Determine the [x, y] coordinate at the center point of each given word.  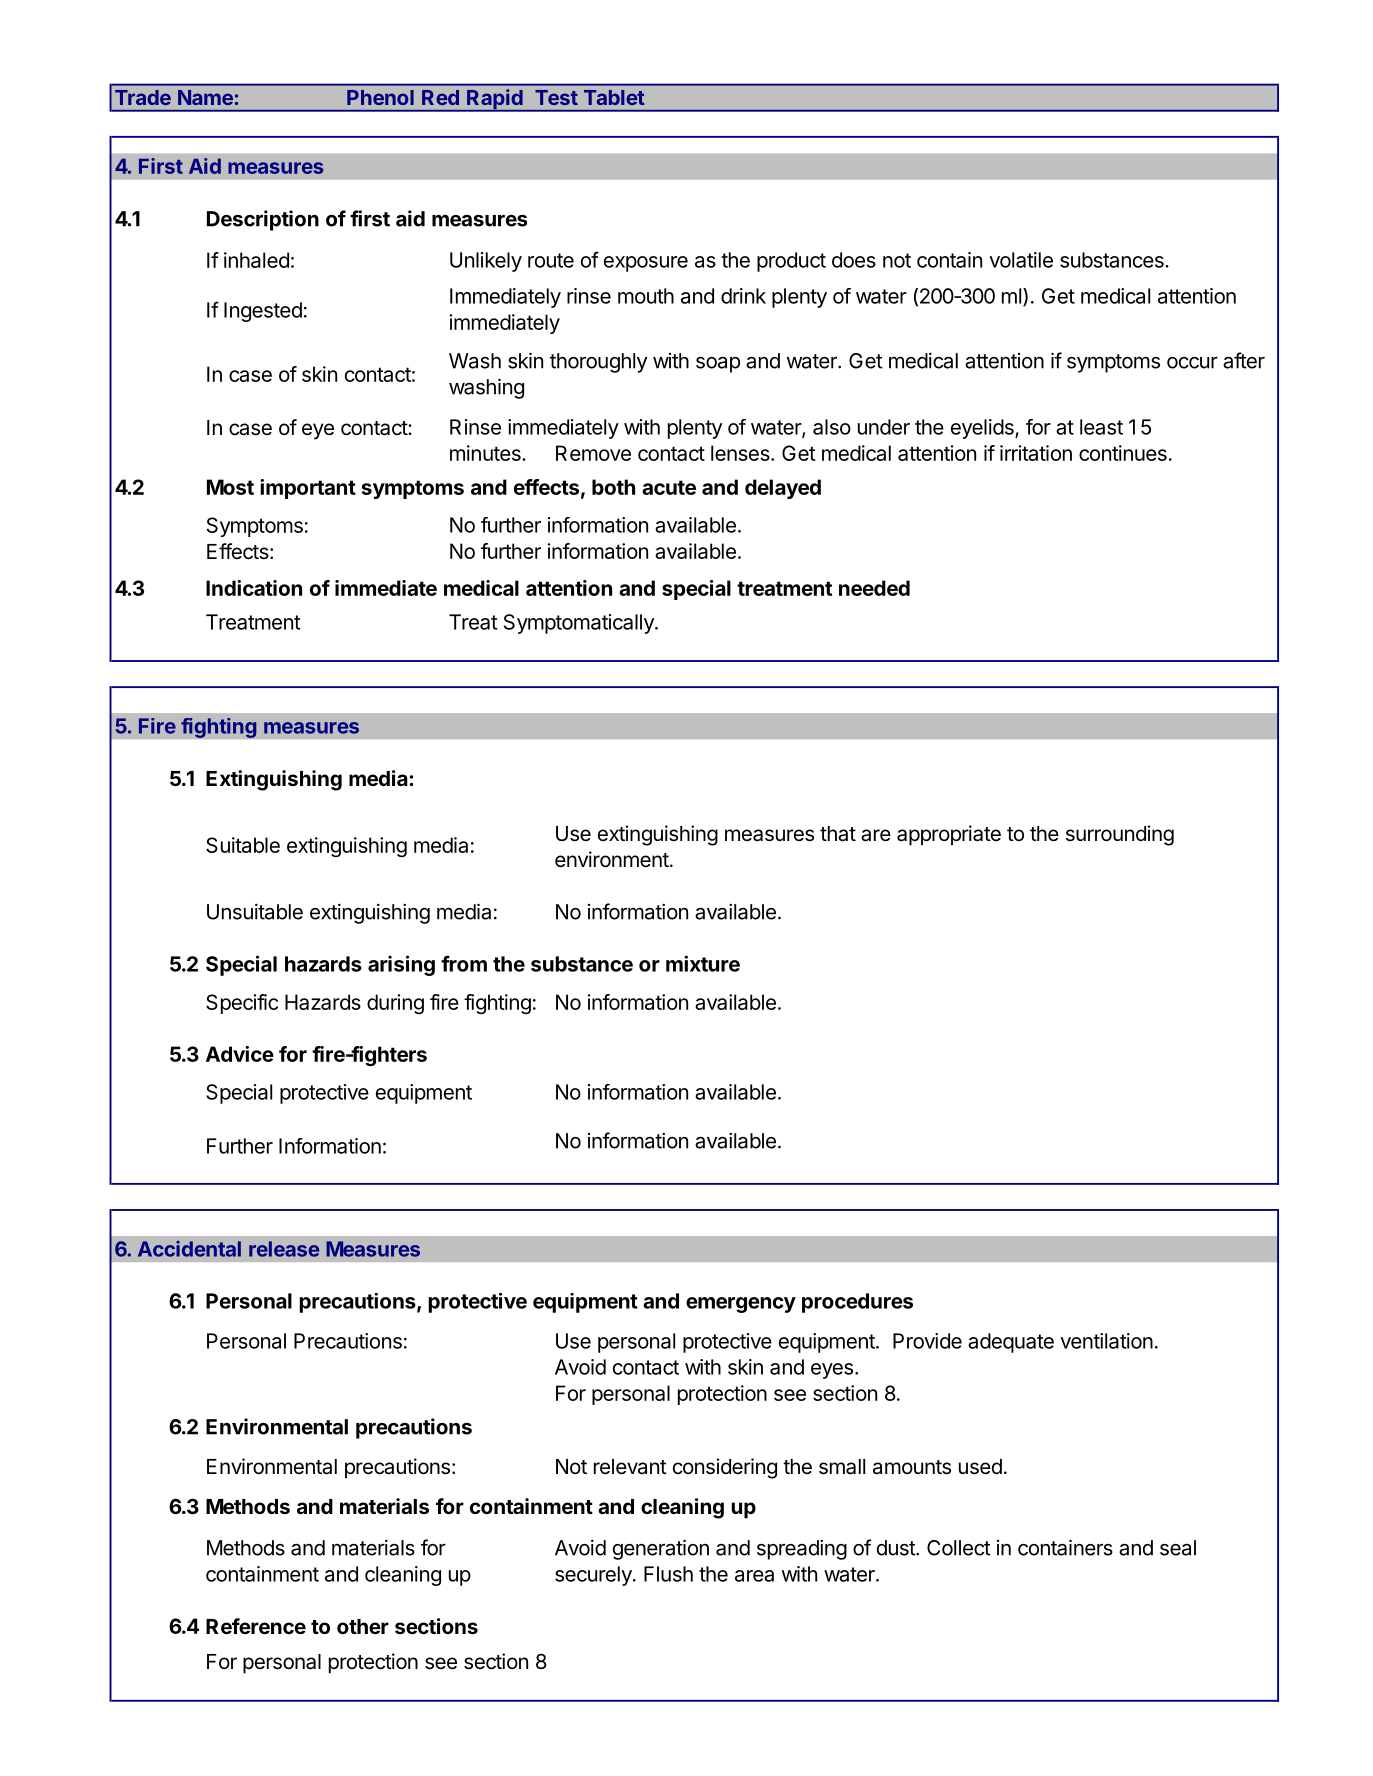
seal [1178, 1548]
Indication [254, 588]
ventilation [1106, 1341]
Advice [240, 1054]
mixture [703, 963]
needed [874, 588]
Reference [256, 1626]
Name [205, 97]
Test [556, 97]
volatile [1021, 260]
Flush [668, 1574]
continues [1123, 453]
